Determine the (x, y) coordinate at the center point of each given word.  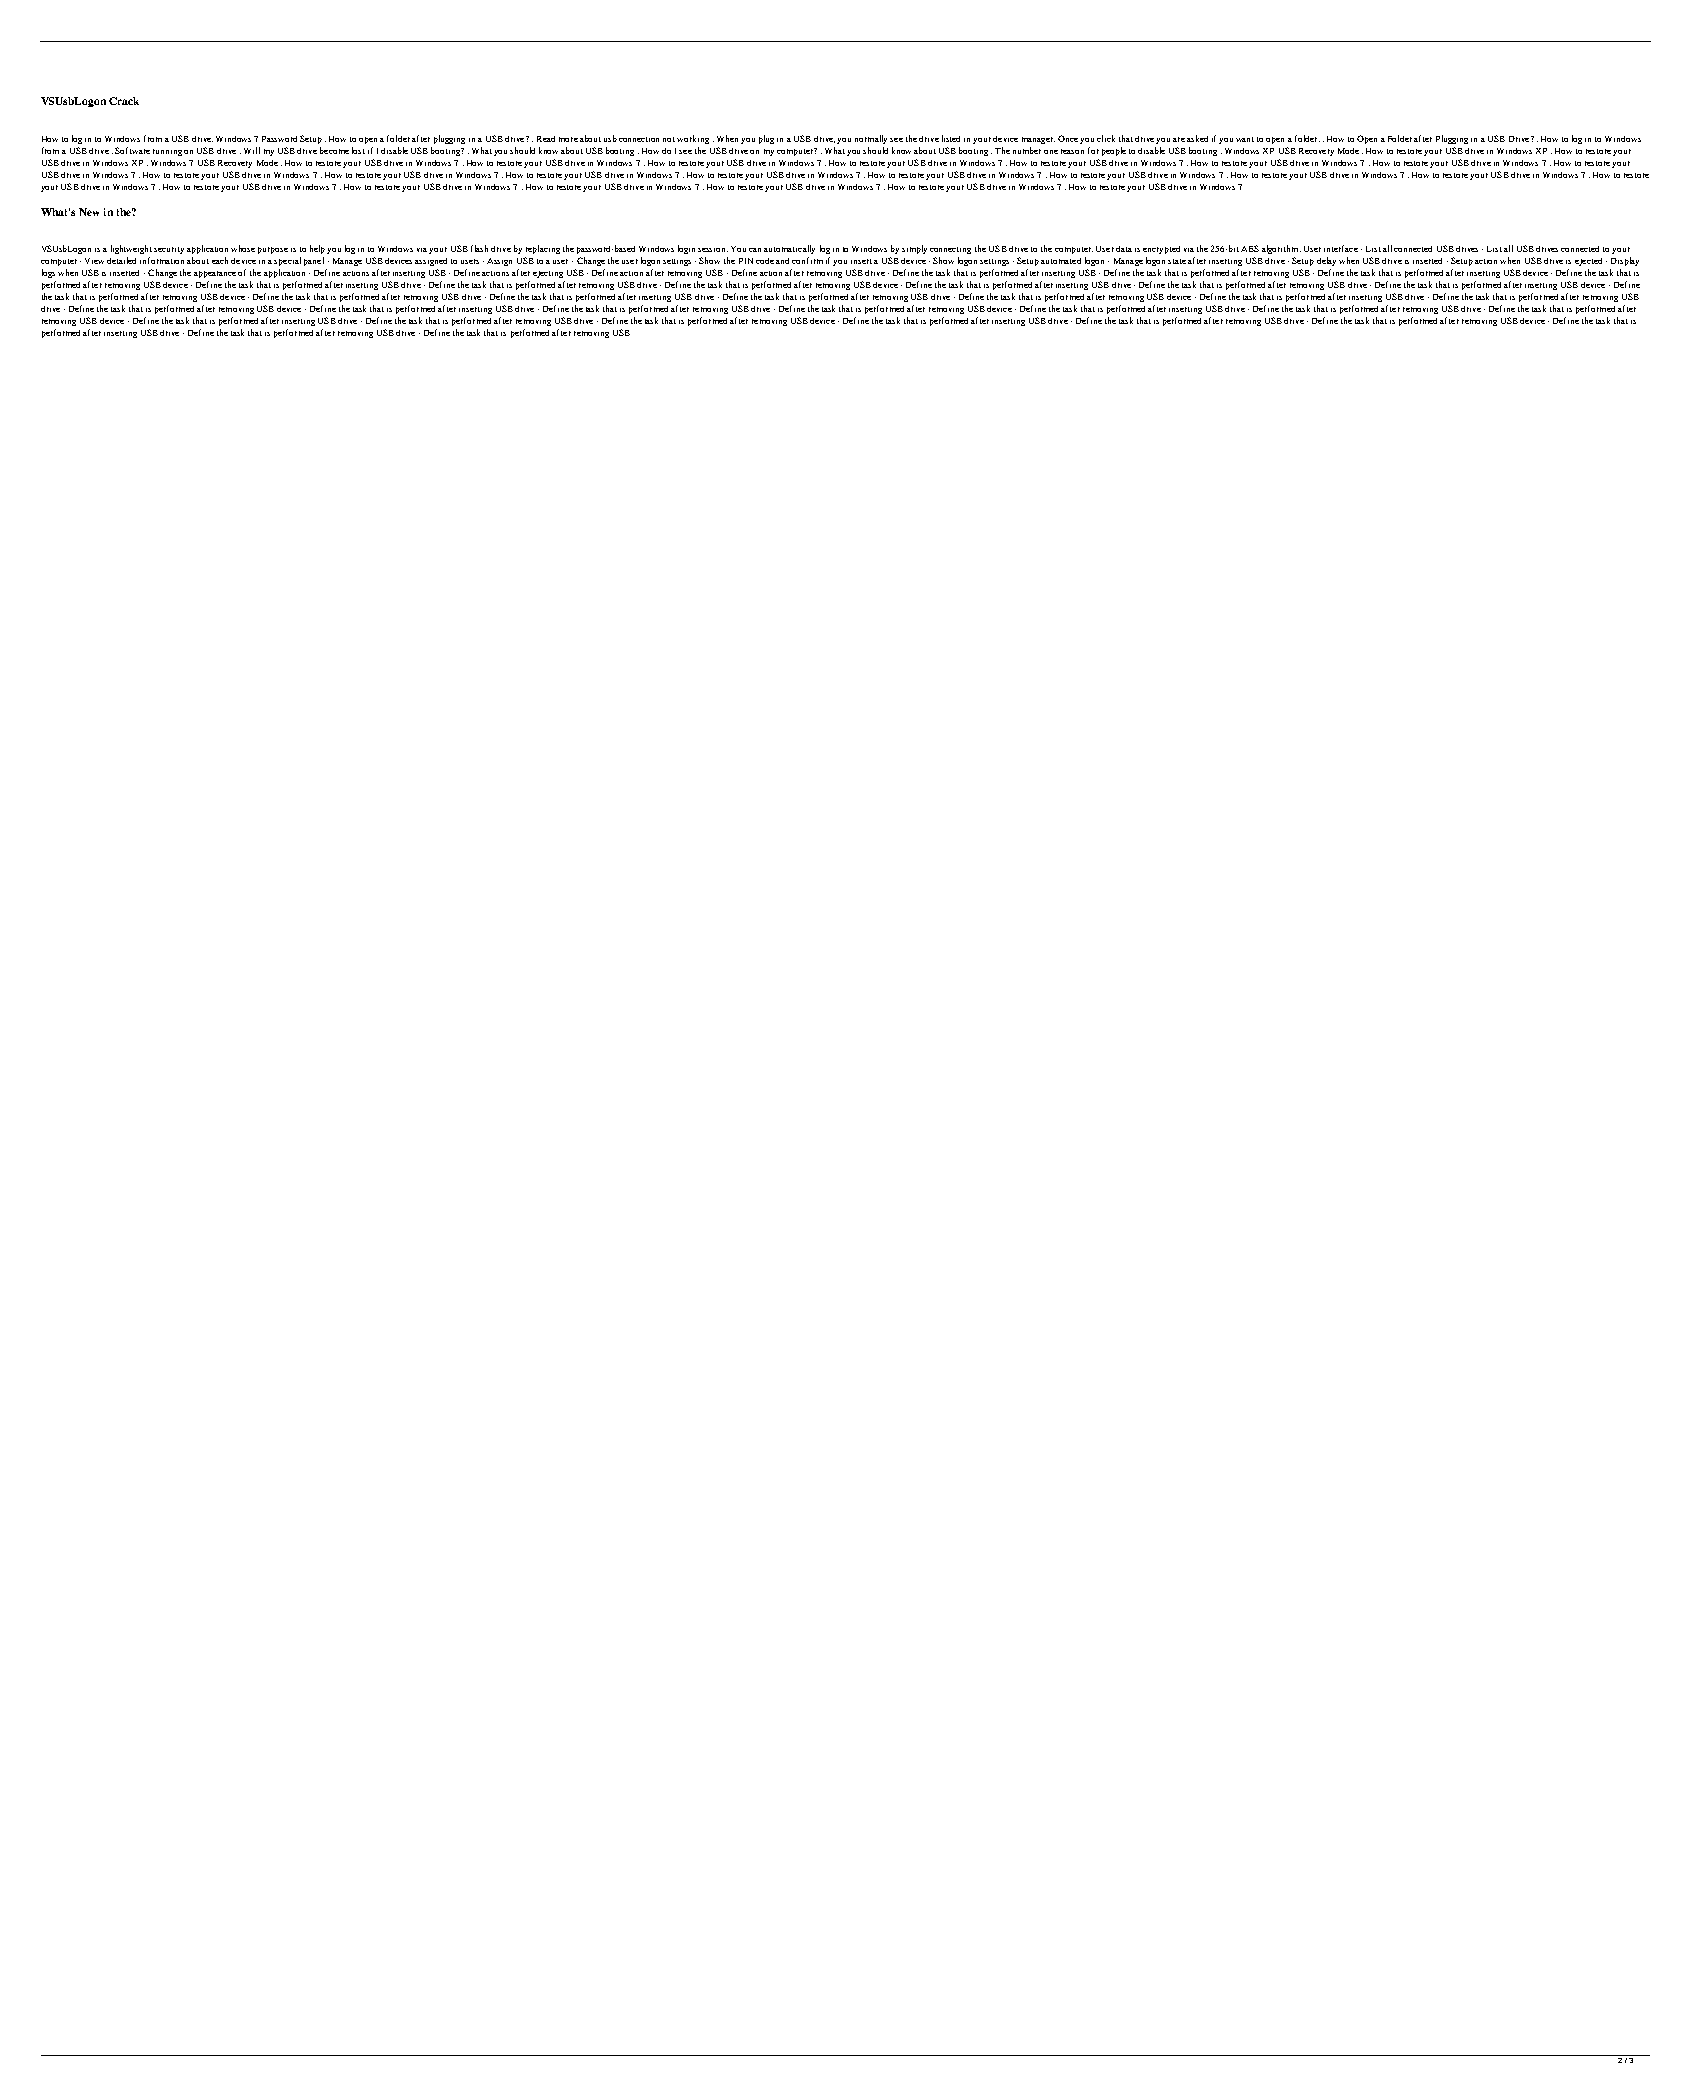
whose (243, 248)
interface (1341, 248)
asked (1197, 138)
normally (871, 139)
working (693, 139)
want (1245, 139)
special (287, 261)
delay (1326, 261)
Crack (124, 101)
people (1114, 151)
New (89, 212)
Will (252, 150)
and (782, 261)
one (1051, 152)
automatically (789, 249)
